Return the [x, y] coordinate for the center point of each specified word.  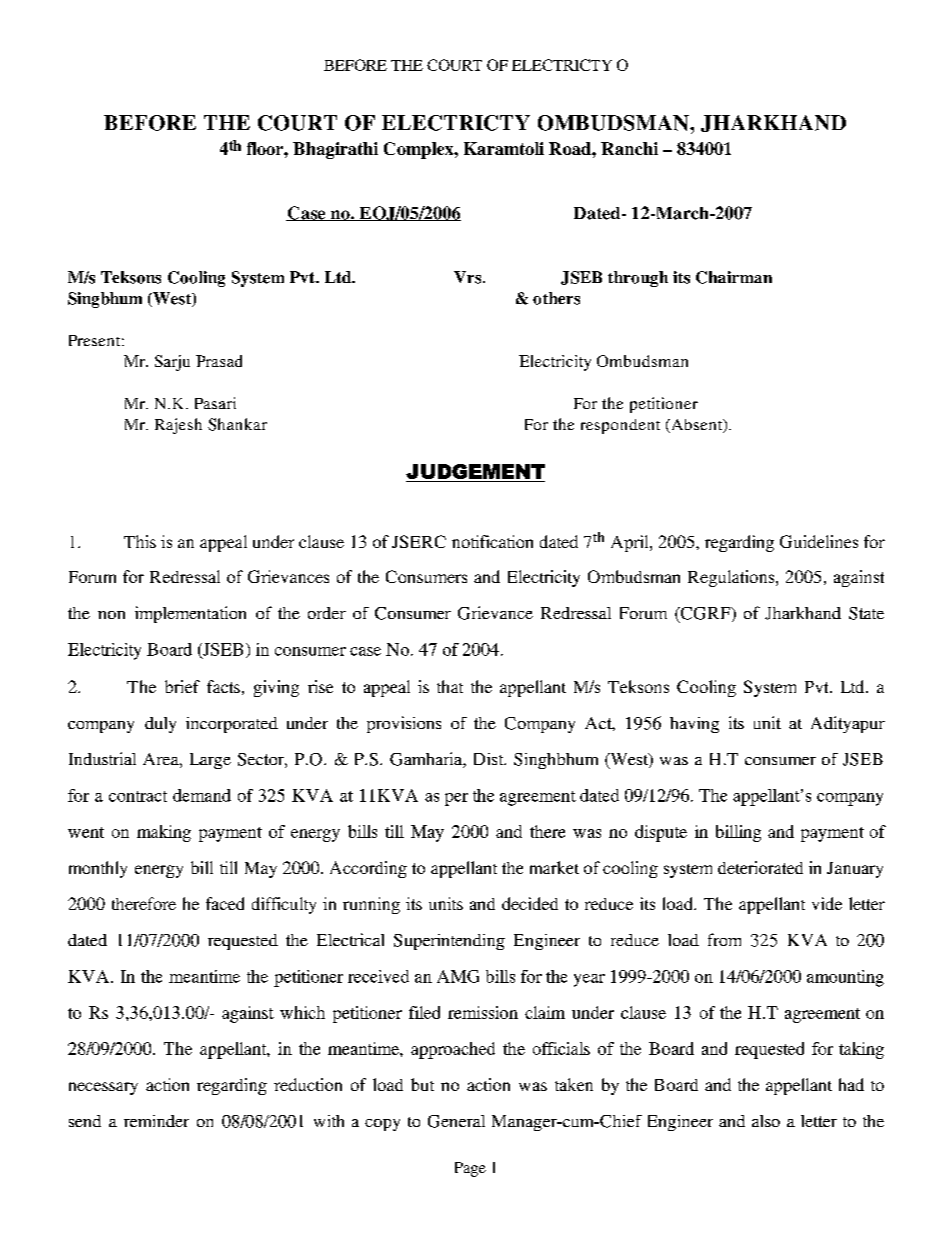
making [164, 833]
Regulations [732, 578]
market [554, 867]
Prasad [219, 361]
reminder [156, 1121]
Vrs [469, 277]
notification [492, 541]
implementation [190, 614]
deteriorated [760, 867]
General [456, 1121]
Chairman [734, 277]
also [766, 1121]
